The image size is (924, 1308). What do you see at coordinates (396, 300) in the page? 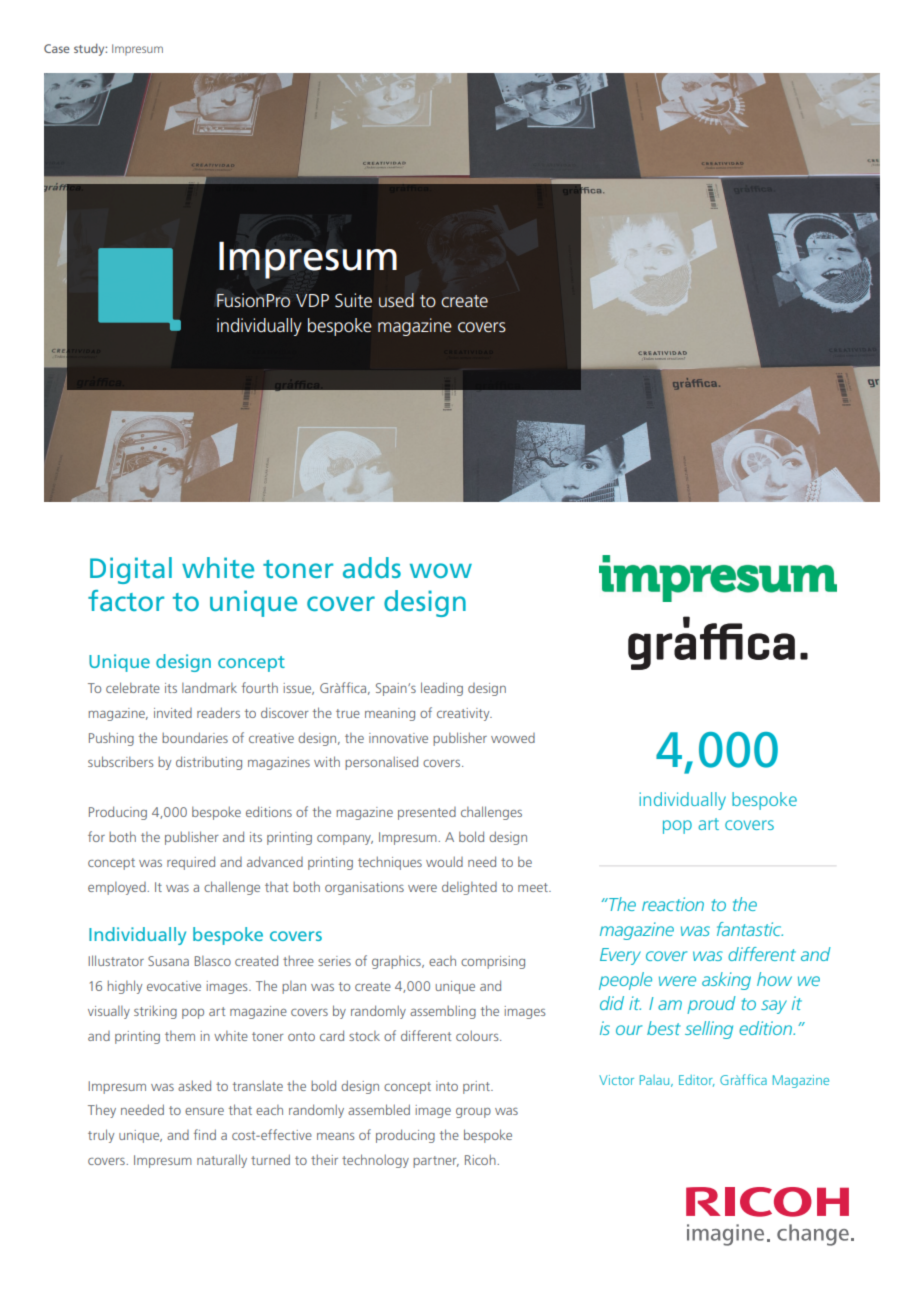
I see `used` at bounding box center [396, 300].
